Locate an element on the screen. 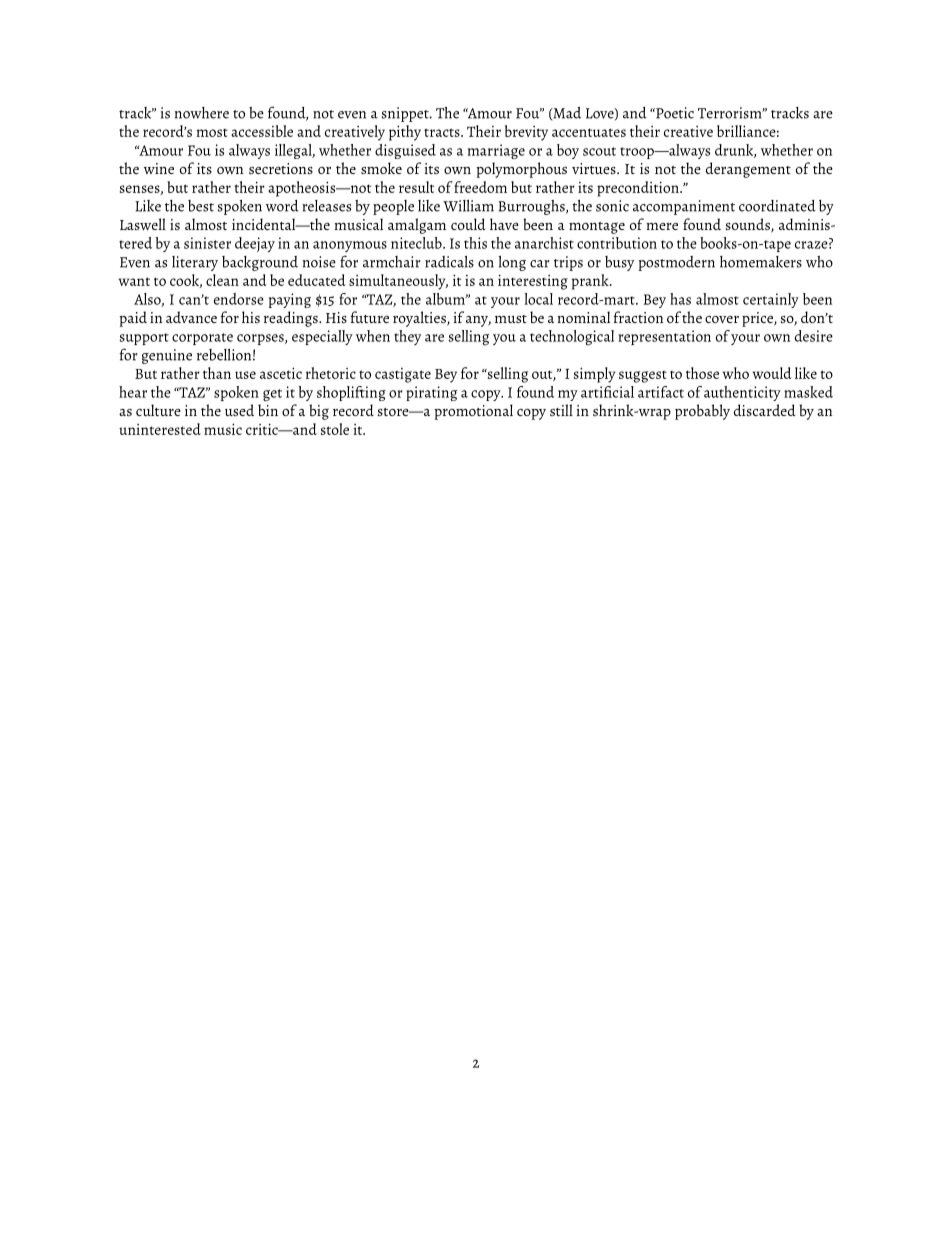 The height and width of the screenshot is (1233, 952). used is located at coordinates (239, 410).
